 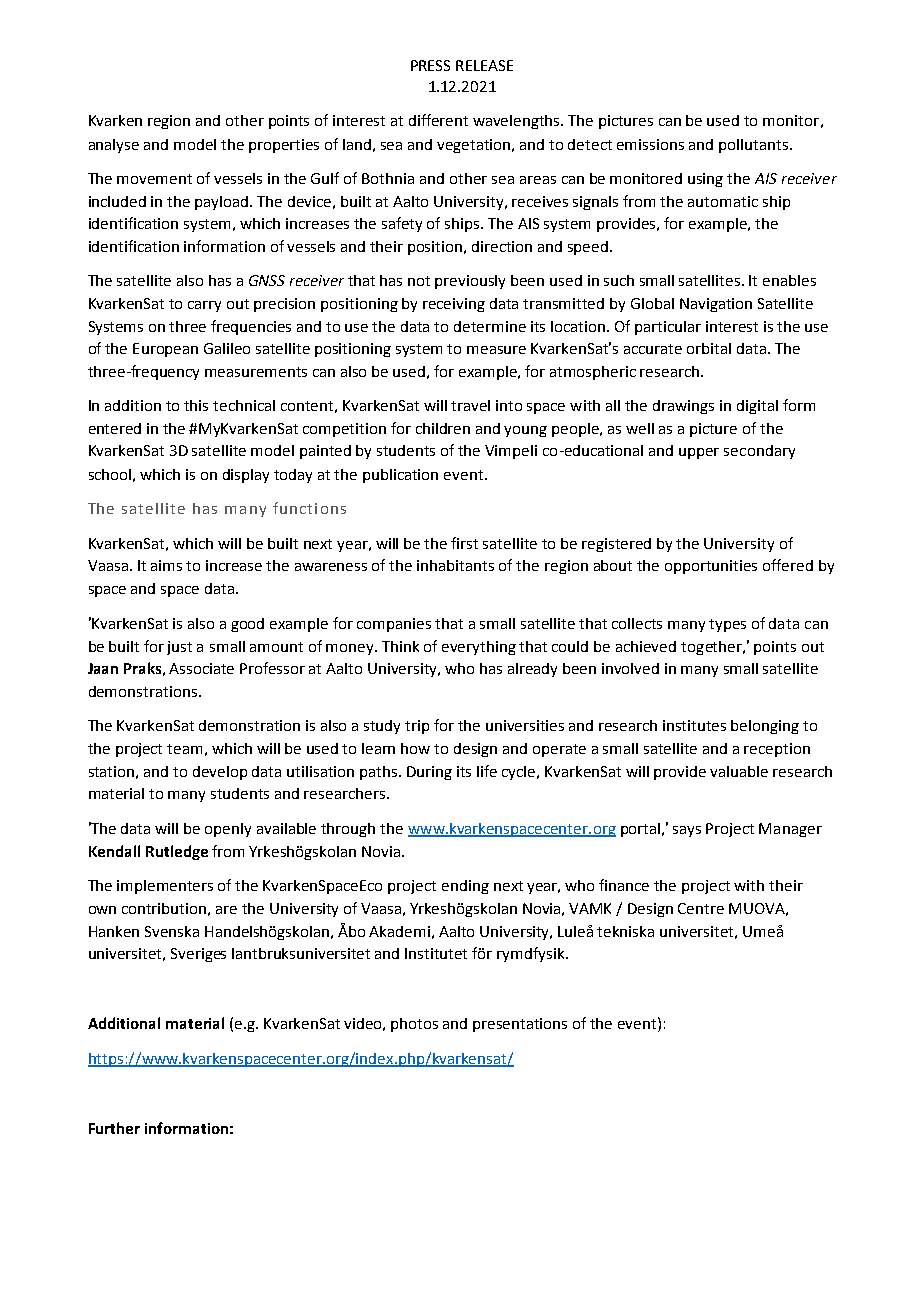 I want to click on Further, so click(x=114, y=1128).
